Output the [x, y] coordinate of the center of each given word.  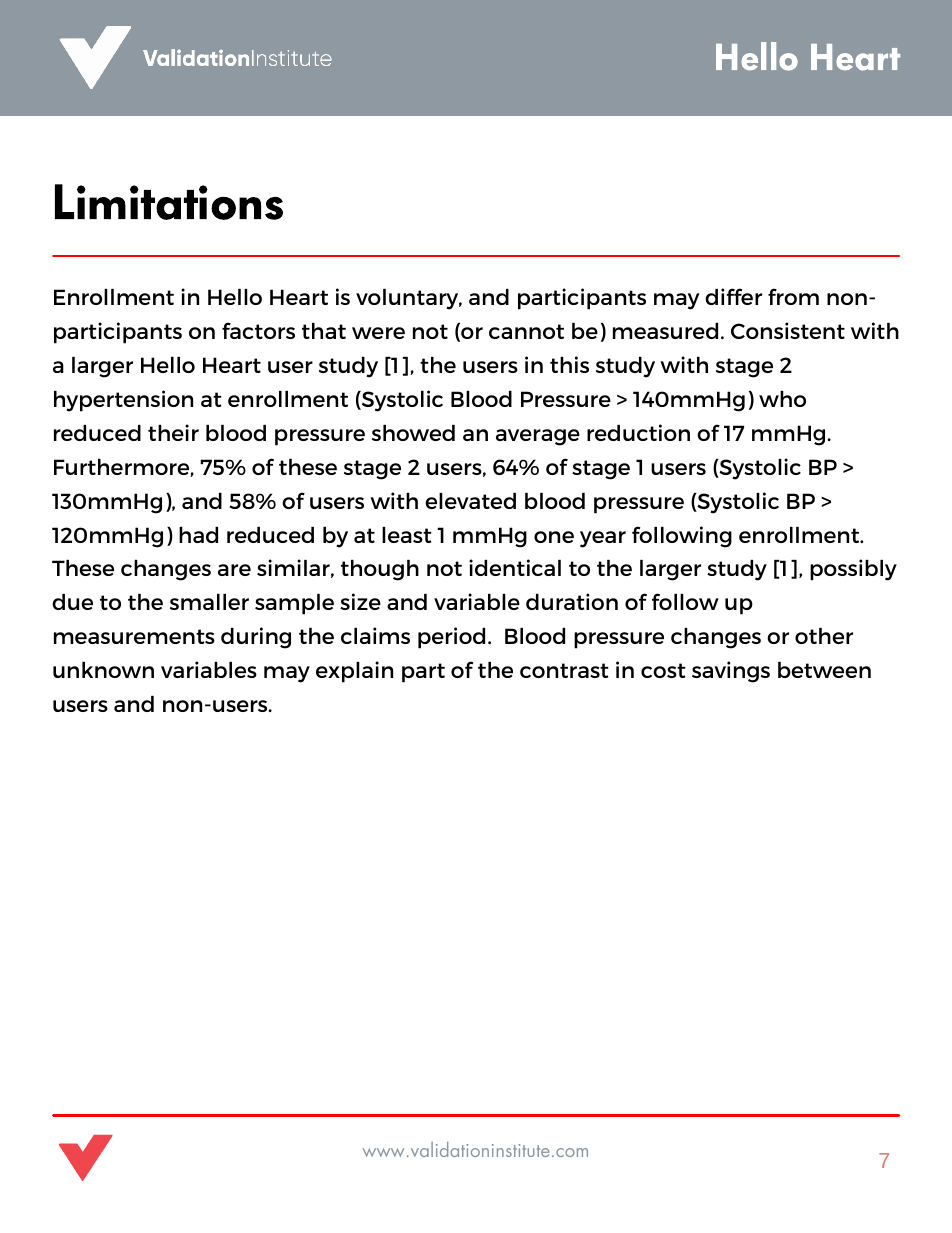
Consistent [788, 330]
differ [733, 296]
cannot [526, 331]
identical [515, 567]
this [569, 364]
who [782, 399]
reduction [638, 432]
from [793, 296]
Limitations [169, 202]
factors [258, 330]
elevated [470, 501]
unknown [103, 670]
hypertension [123, 401]
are [234, 570]
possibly [853, 570]
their [173, 432]
